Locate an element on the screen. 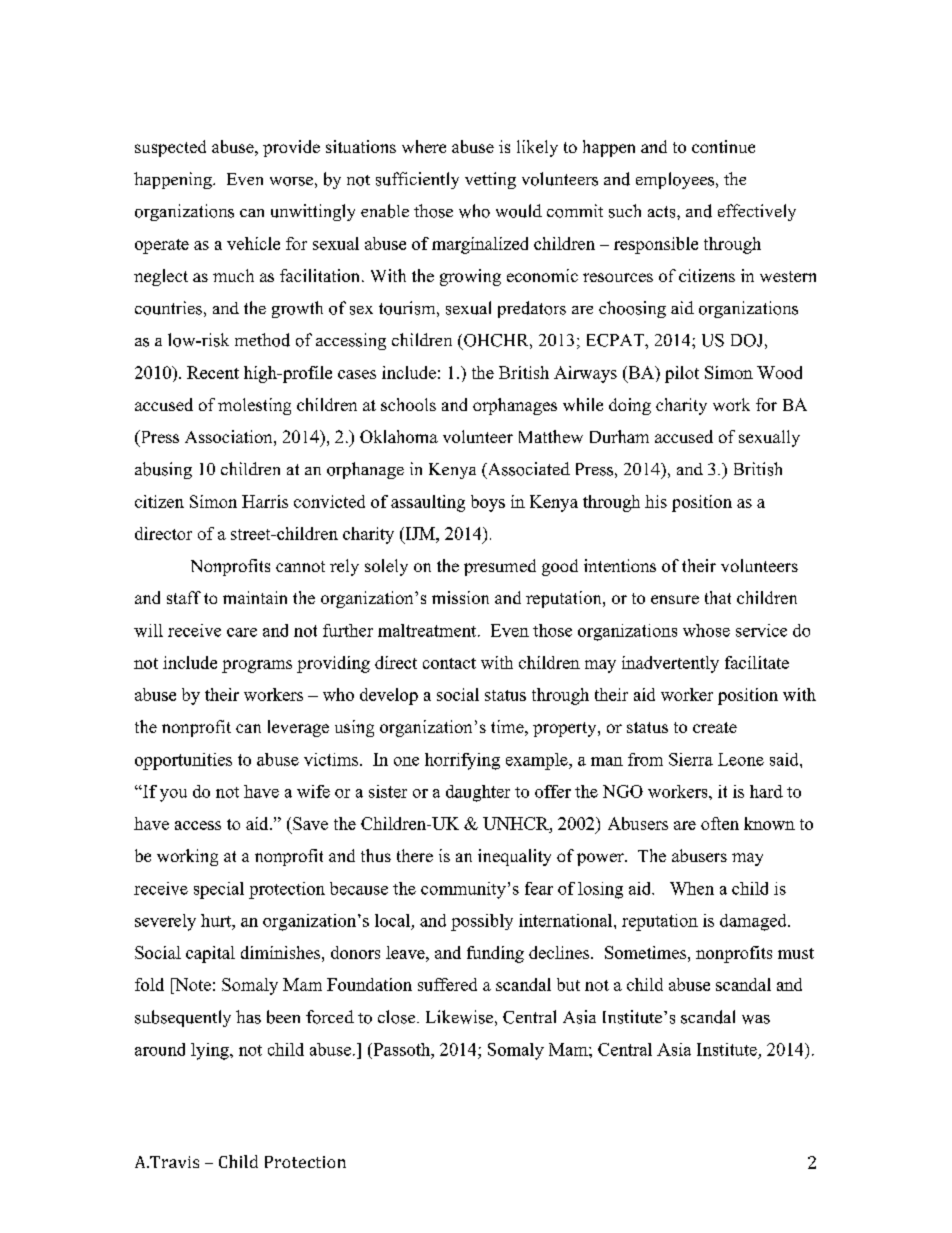 This screenshot has width=952, height=1233. create is located at coordinates (715, 727).
